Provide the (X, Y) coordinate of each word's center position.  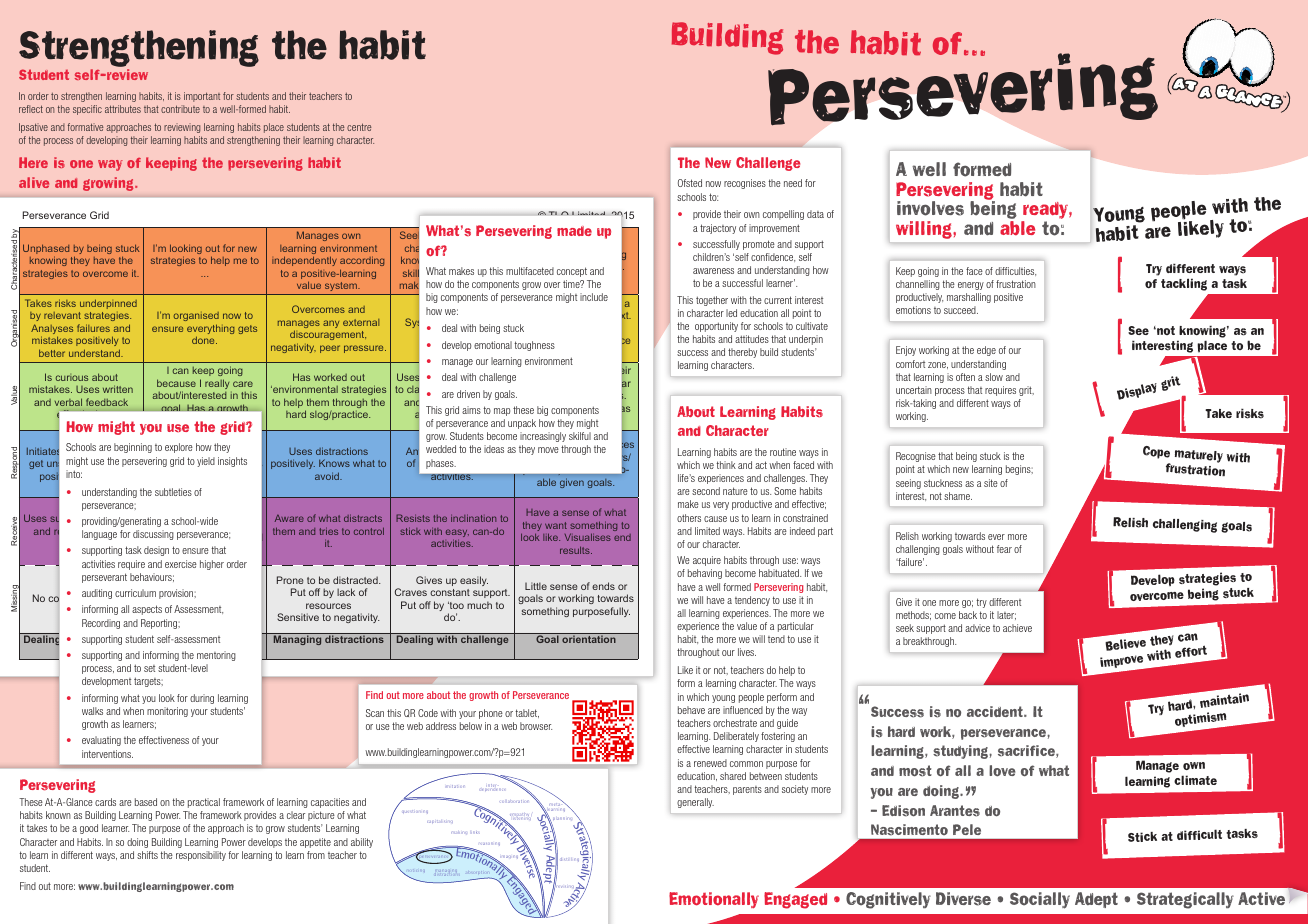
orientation (589, 639)
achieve (1017, 628)
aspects (147, 610)
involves (930, 208)
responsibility (201, 856)
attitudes (752, 339)
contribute (180, 109)
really (217, 384)
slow (994, 377)
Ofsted (690, 183)
